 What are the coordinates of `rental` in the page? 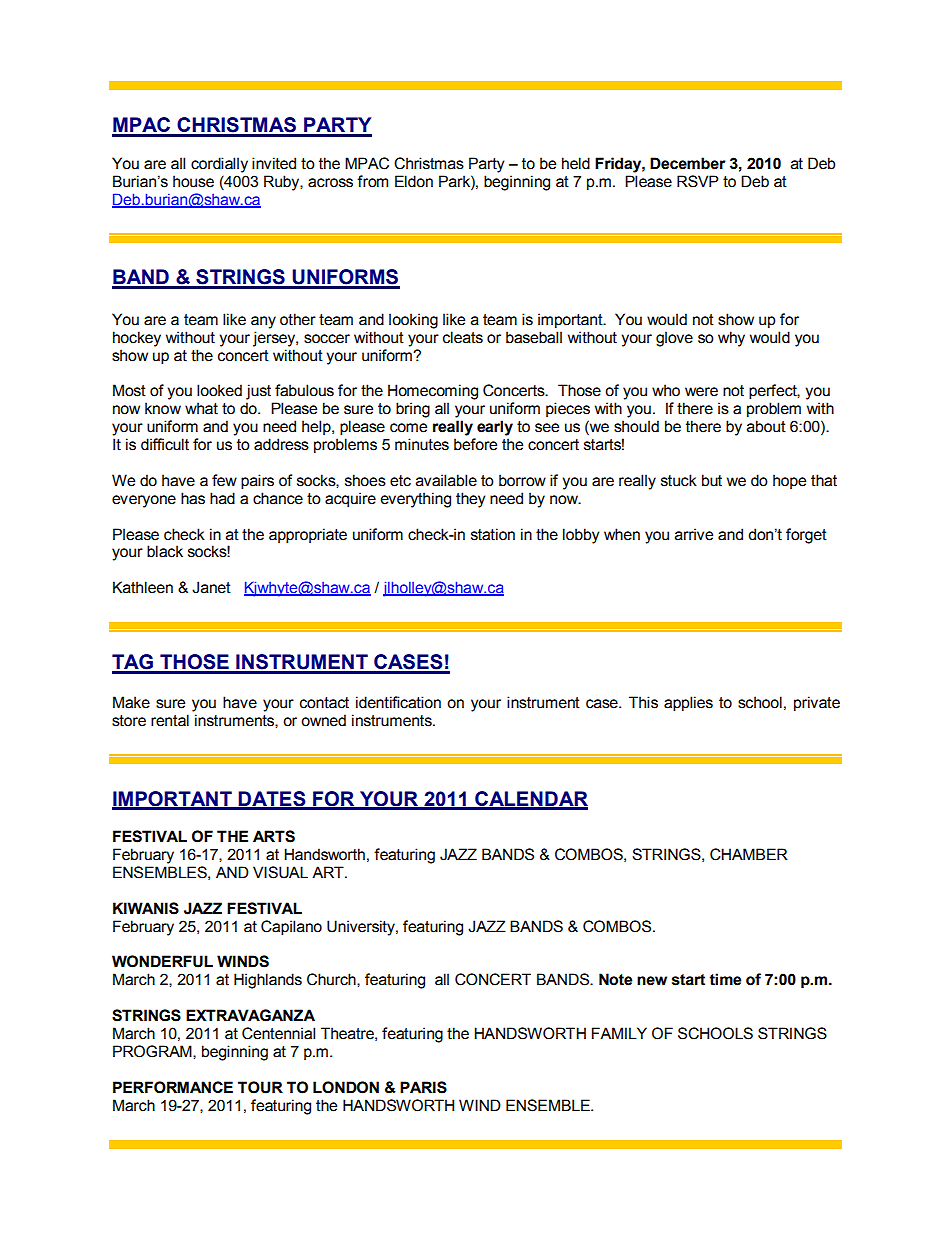 It's located at (170, 720).
